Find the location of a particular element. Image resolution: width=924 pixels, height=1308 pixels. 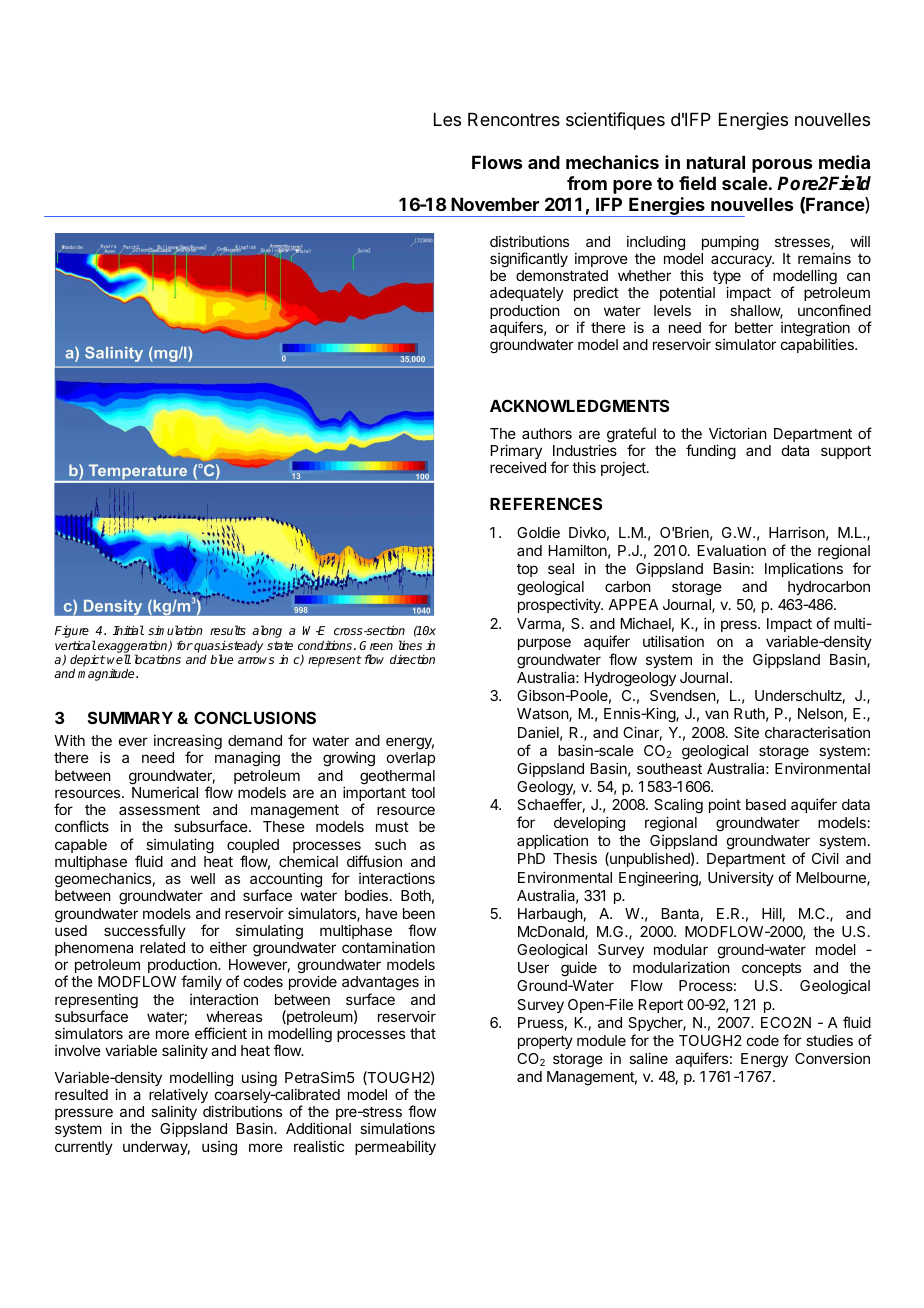

porous is located at coordinates (782, 166).
